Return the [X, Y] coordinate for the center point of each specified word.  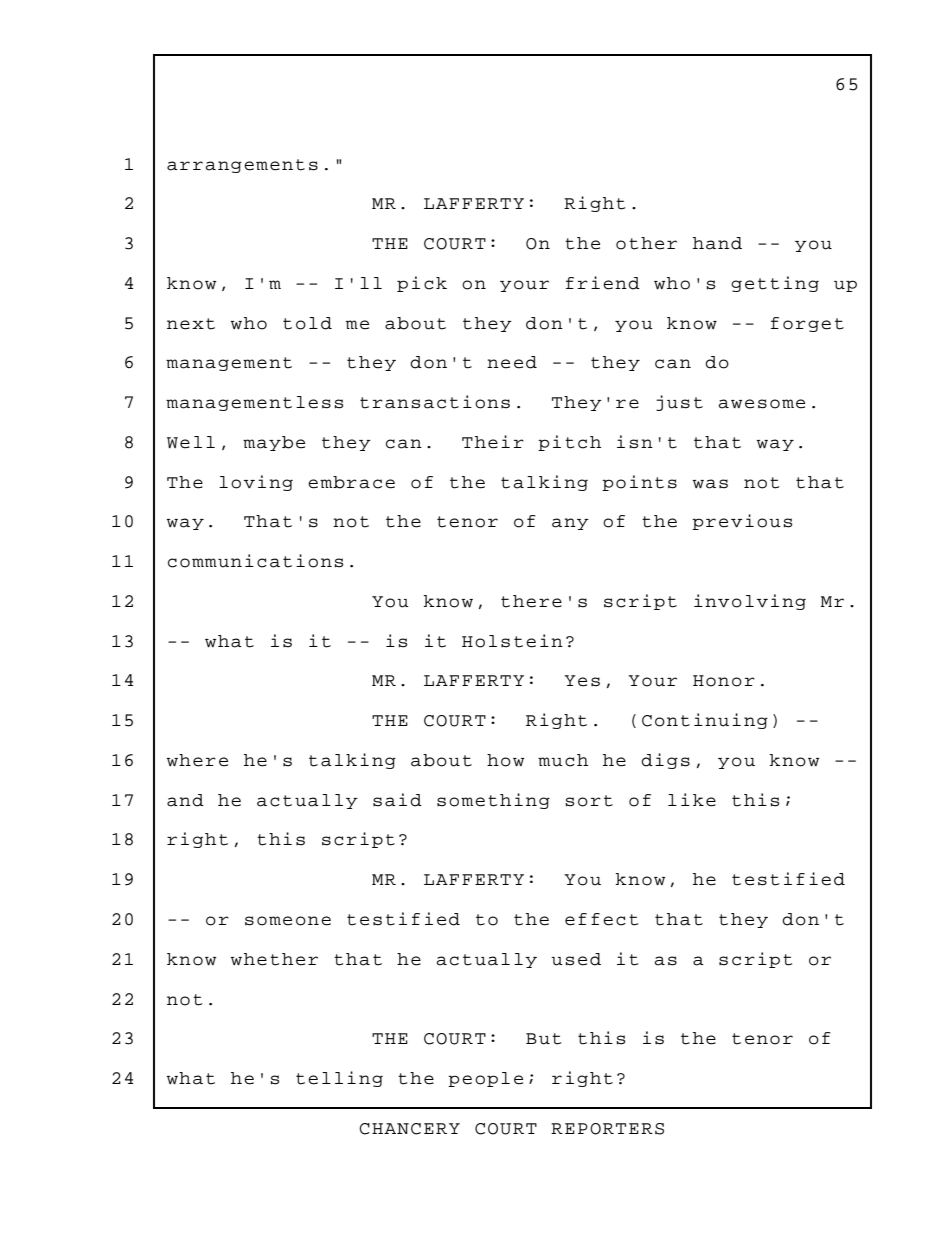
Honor [724, 681]
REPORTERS [607, 1129]
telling [339, 1079]
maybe [274, 443]
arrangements [242, 166]
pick [422, 284]
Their [493, 442]
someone [288, 921]
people [485, 1079]
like [692, 800]
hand [717, 243]
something [493, 801]
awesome [761, 404]
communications [255, 561]
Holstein [512, 641]
